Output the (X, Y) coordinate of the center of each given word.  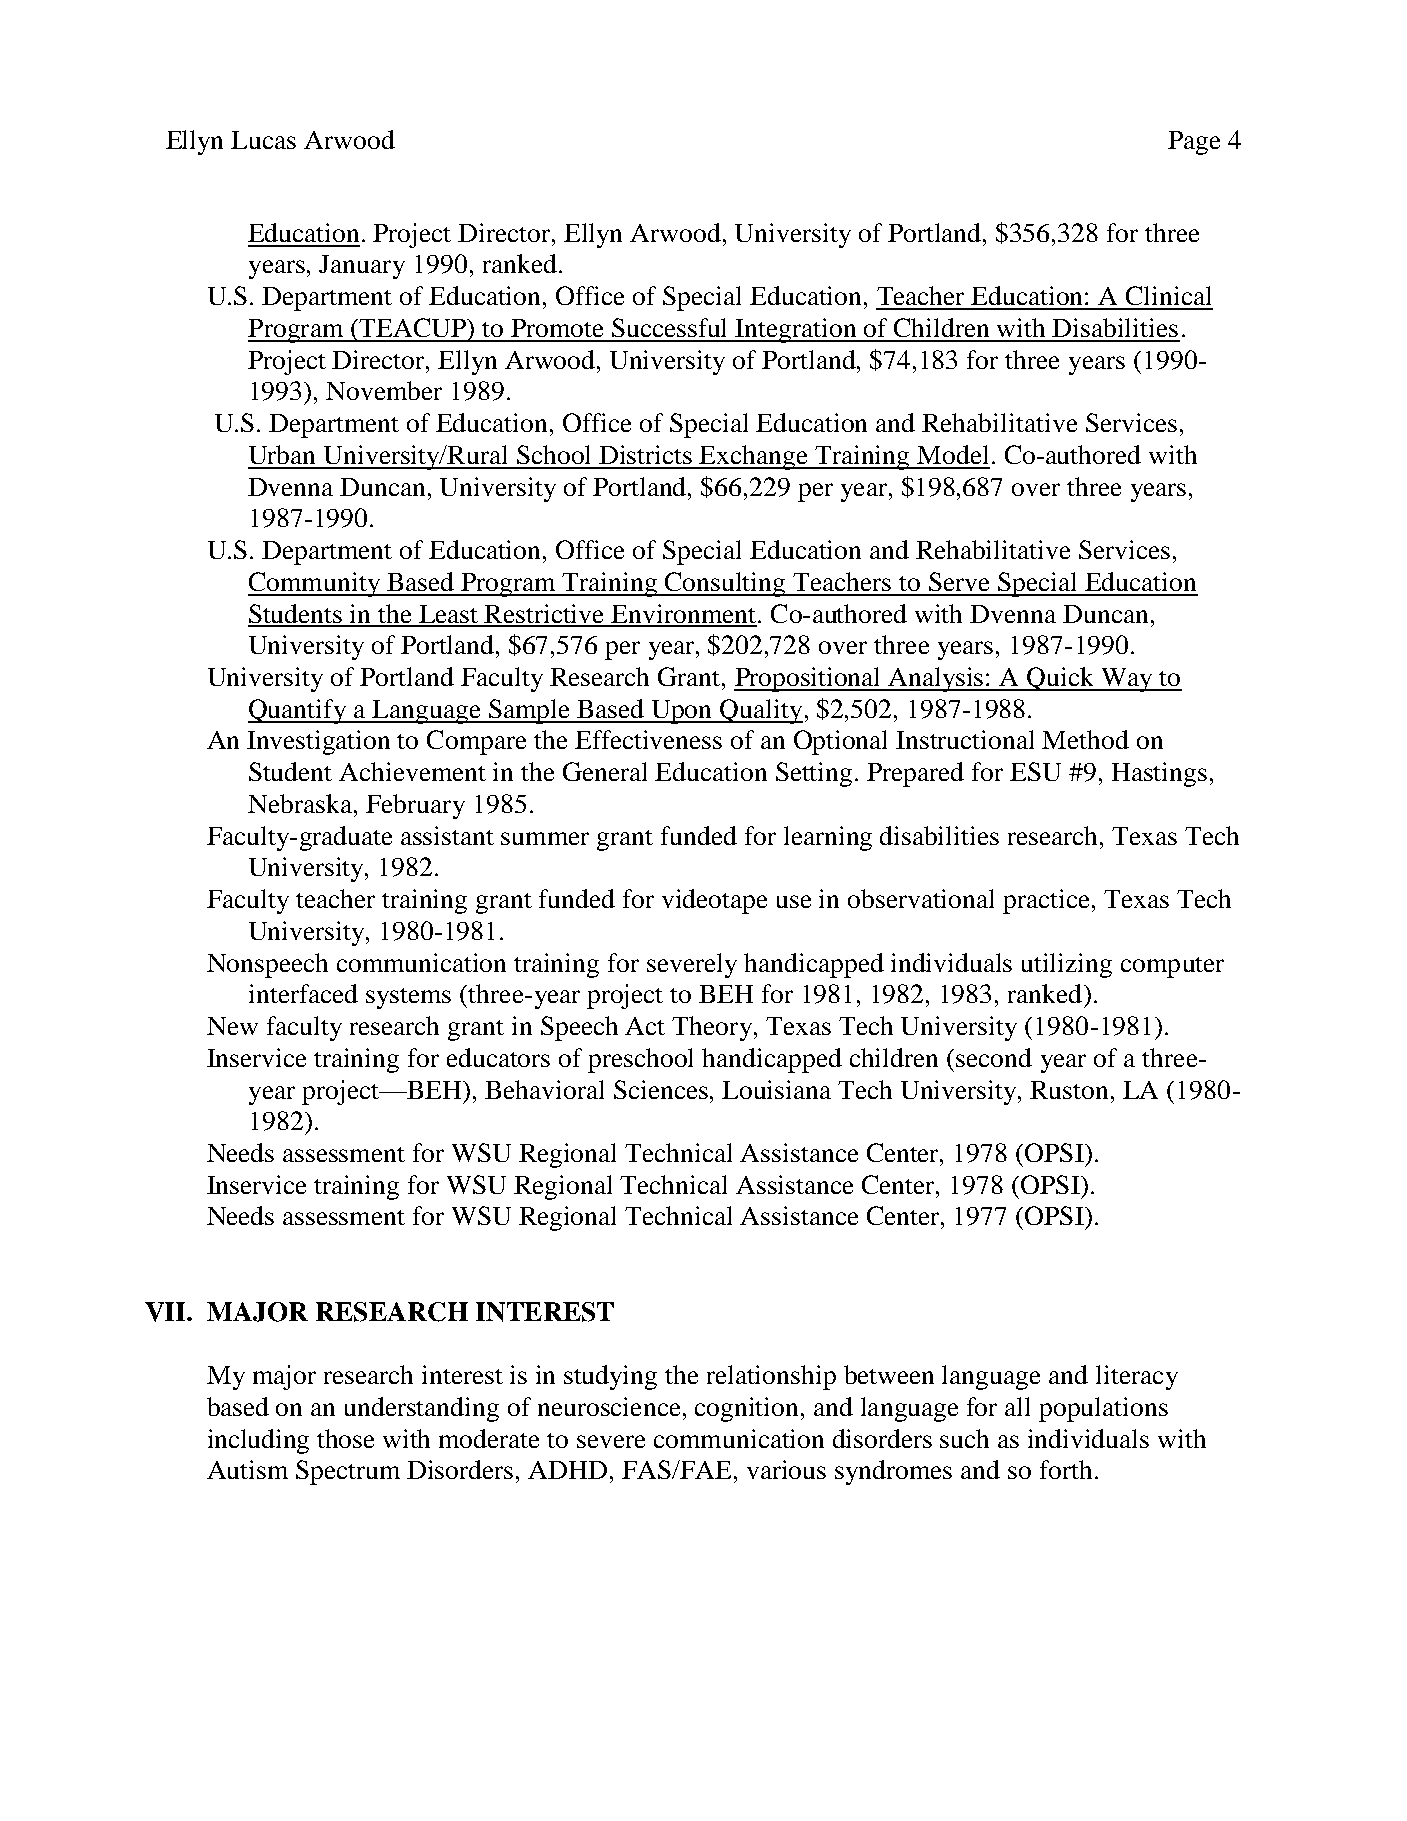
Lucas (263, 140)
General (605, 771)
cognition (746, 1409)
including (258, 1441)
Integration (796, 330)
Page (1194, 143)
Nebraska (301, 803)
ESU (1035, 771)
